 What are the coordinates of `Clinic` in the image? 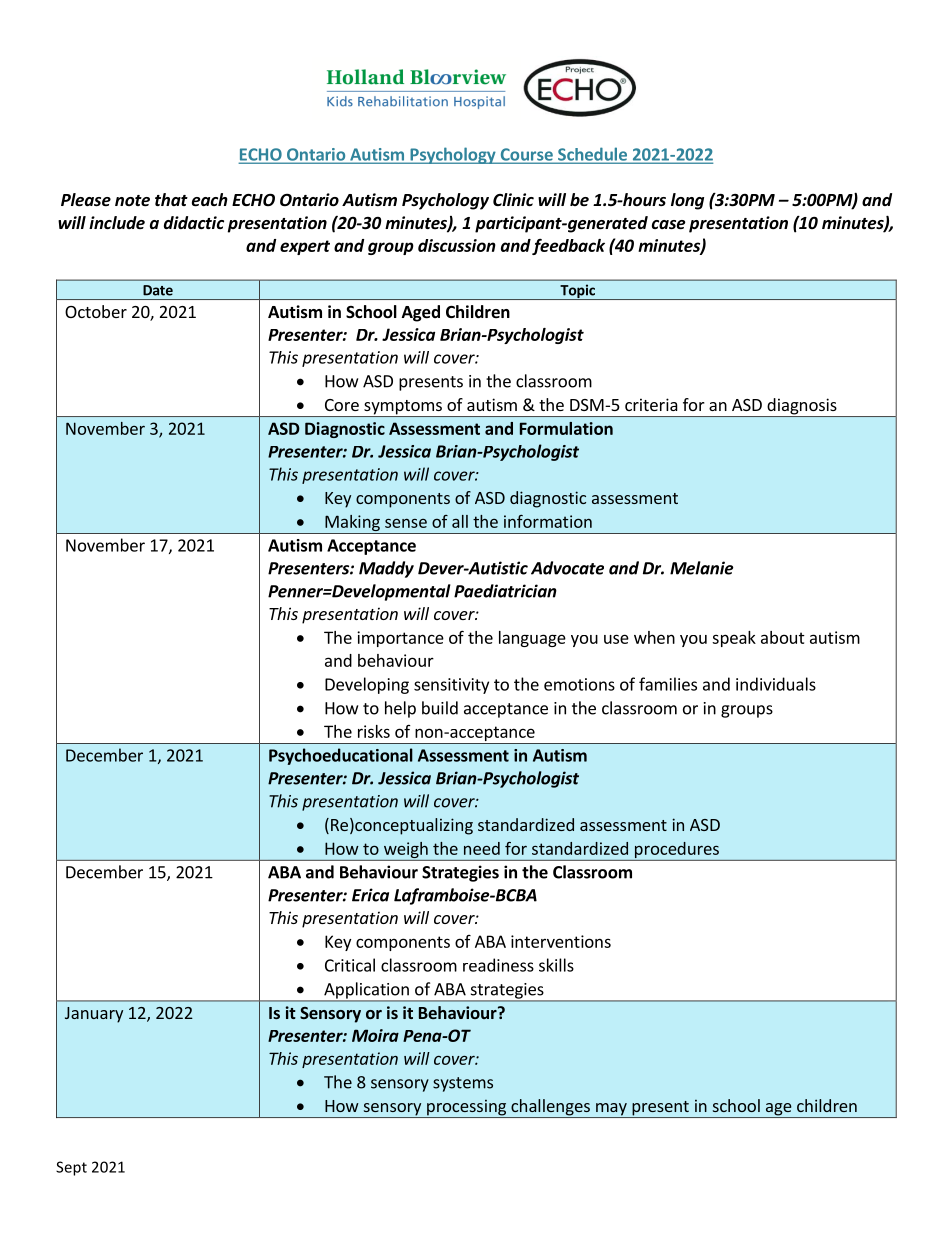 It's located at (513, 199).
